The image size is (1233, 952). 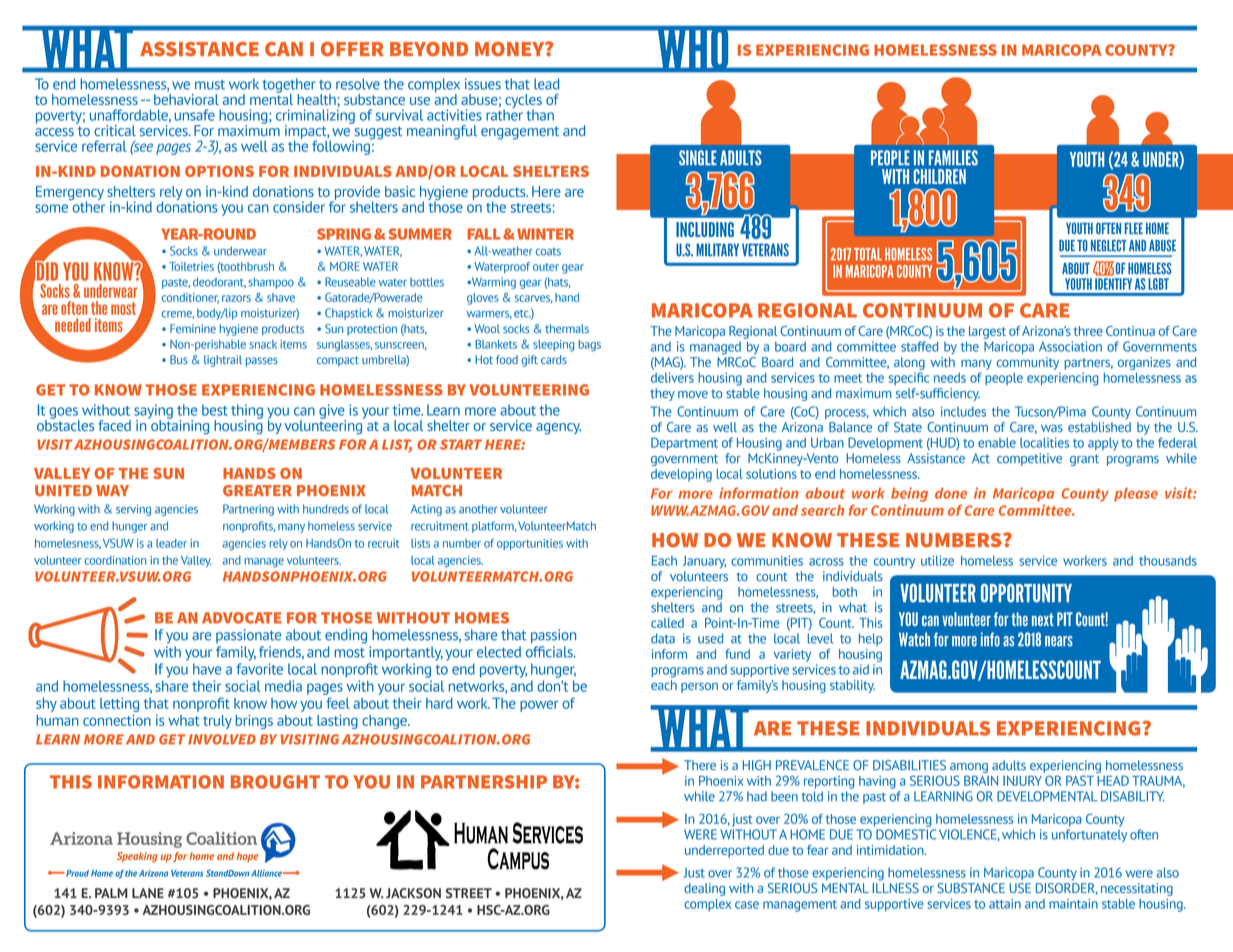 I want to click on among, so click(x=969, y=769).
